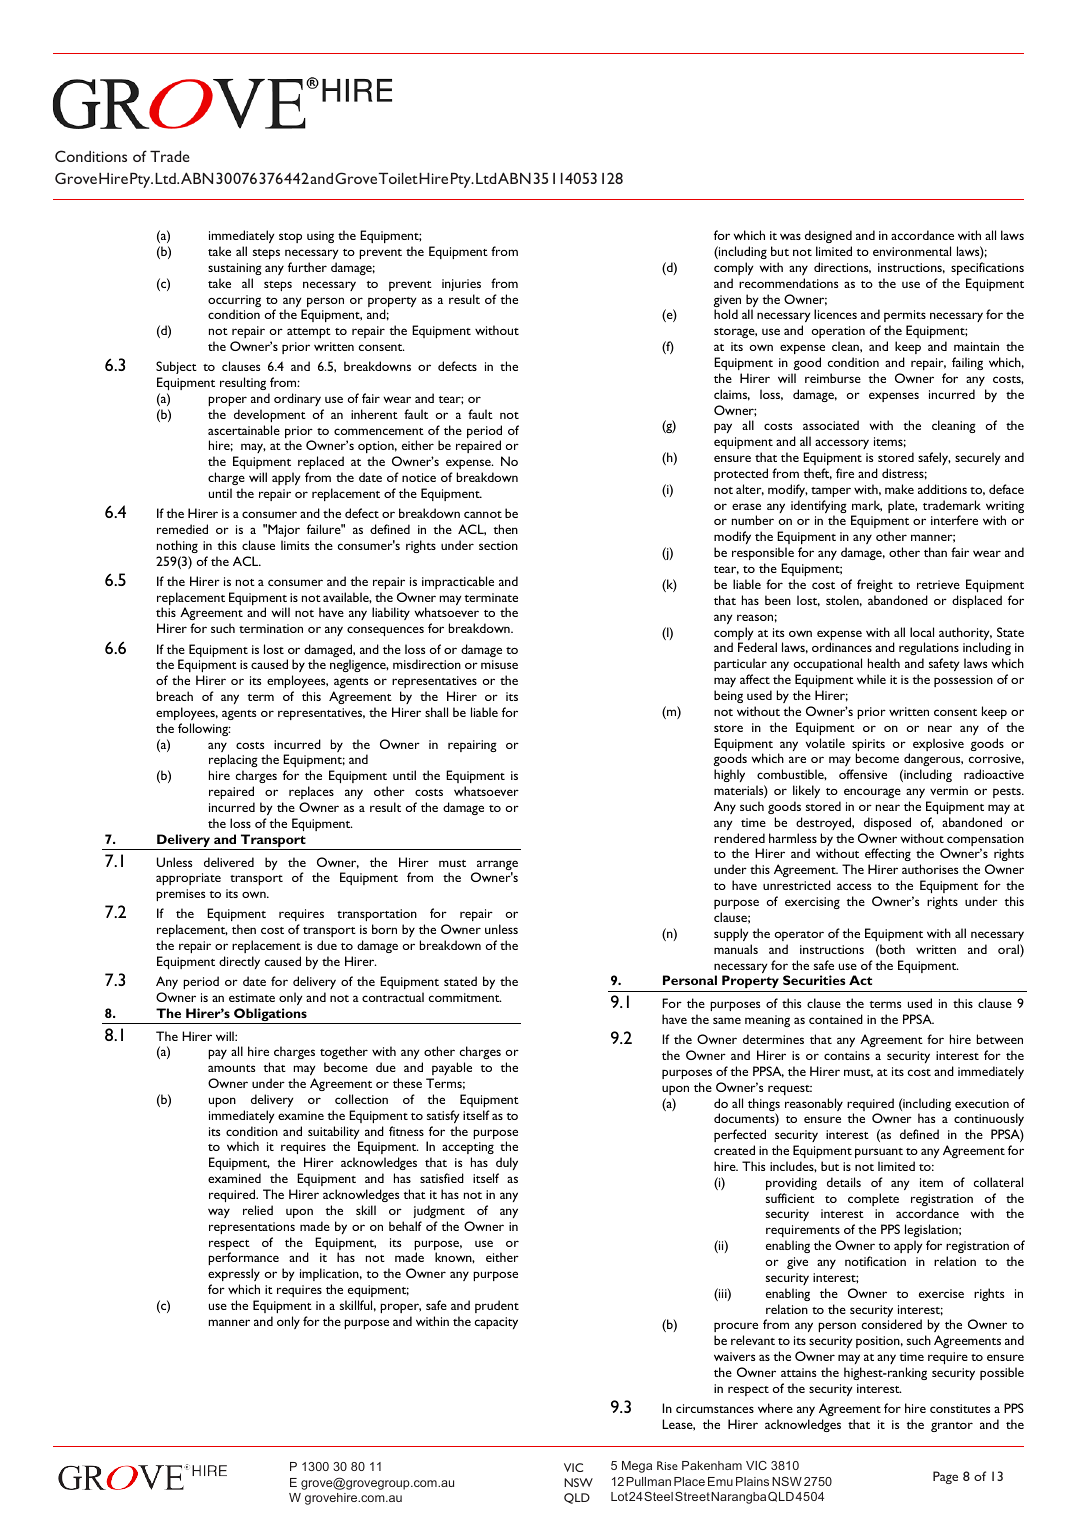 This screenshot has height=1535, width=1086. I want to click on Mega, so click(637, 1467).
